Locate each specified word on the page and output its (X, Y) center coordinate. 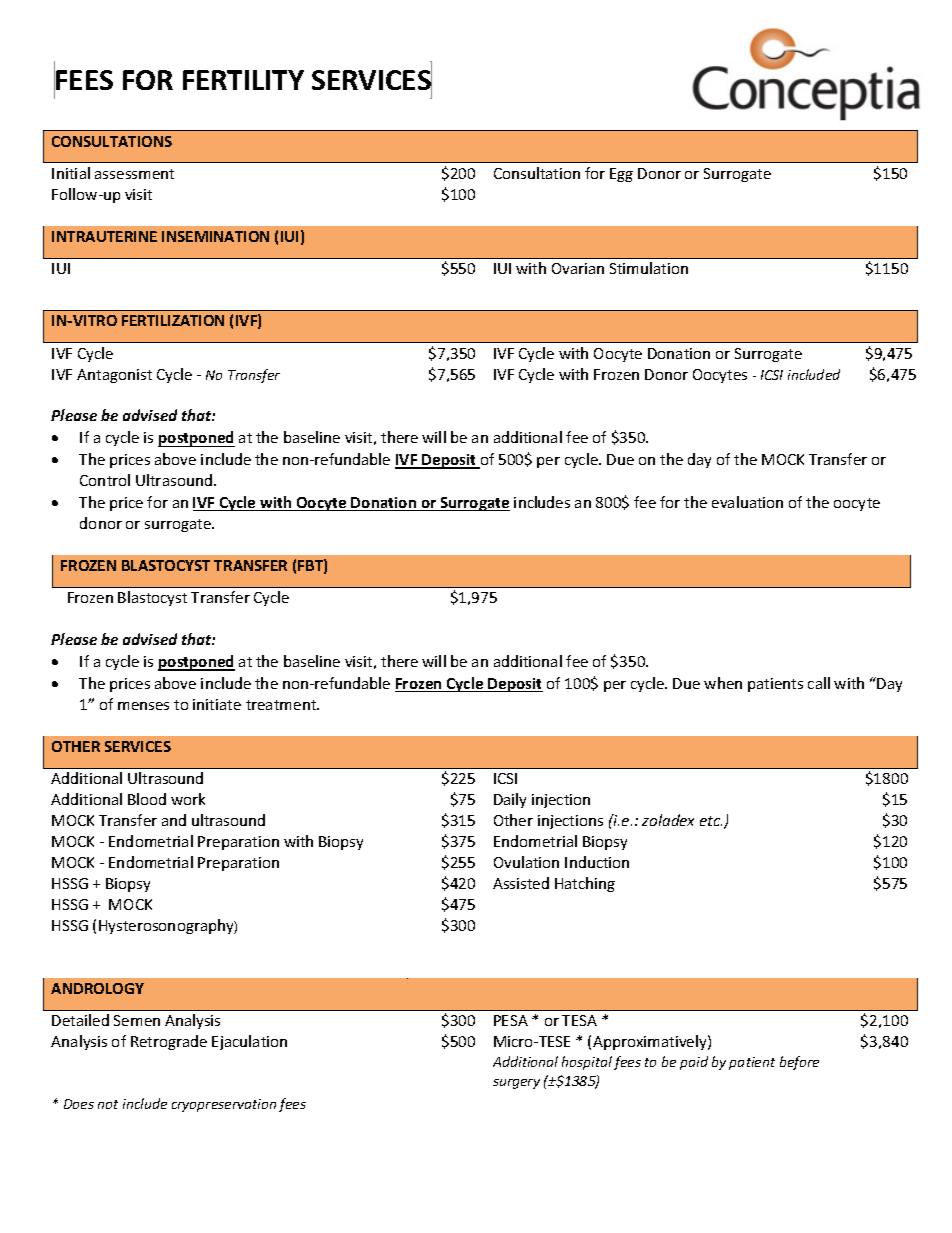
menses (143, 706)
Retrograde (169, 1042)
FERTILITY (243, 80)
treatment (282, 705)
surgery (516, 1084)
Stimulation (649, 268)
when (723, 683)
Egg (621, 175)
